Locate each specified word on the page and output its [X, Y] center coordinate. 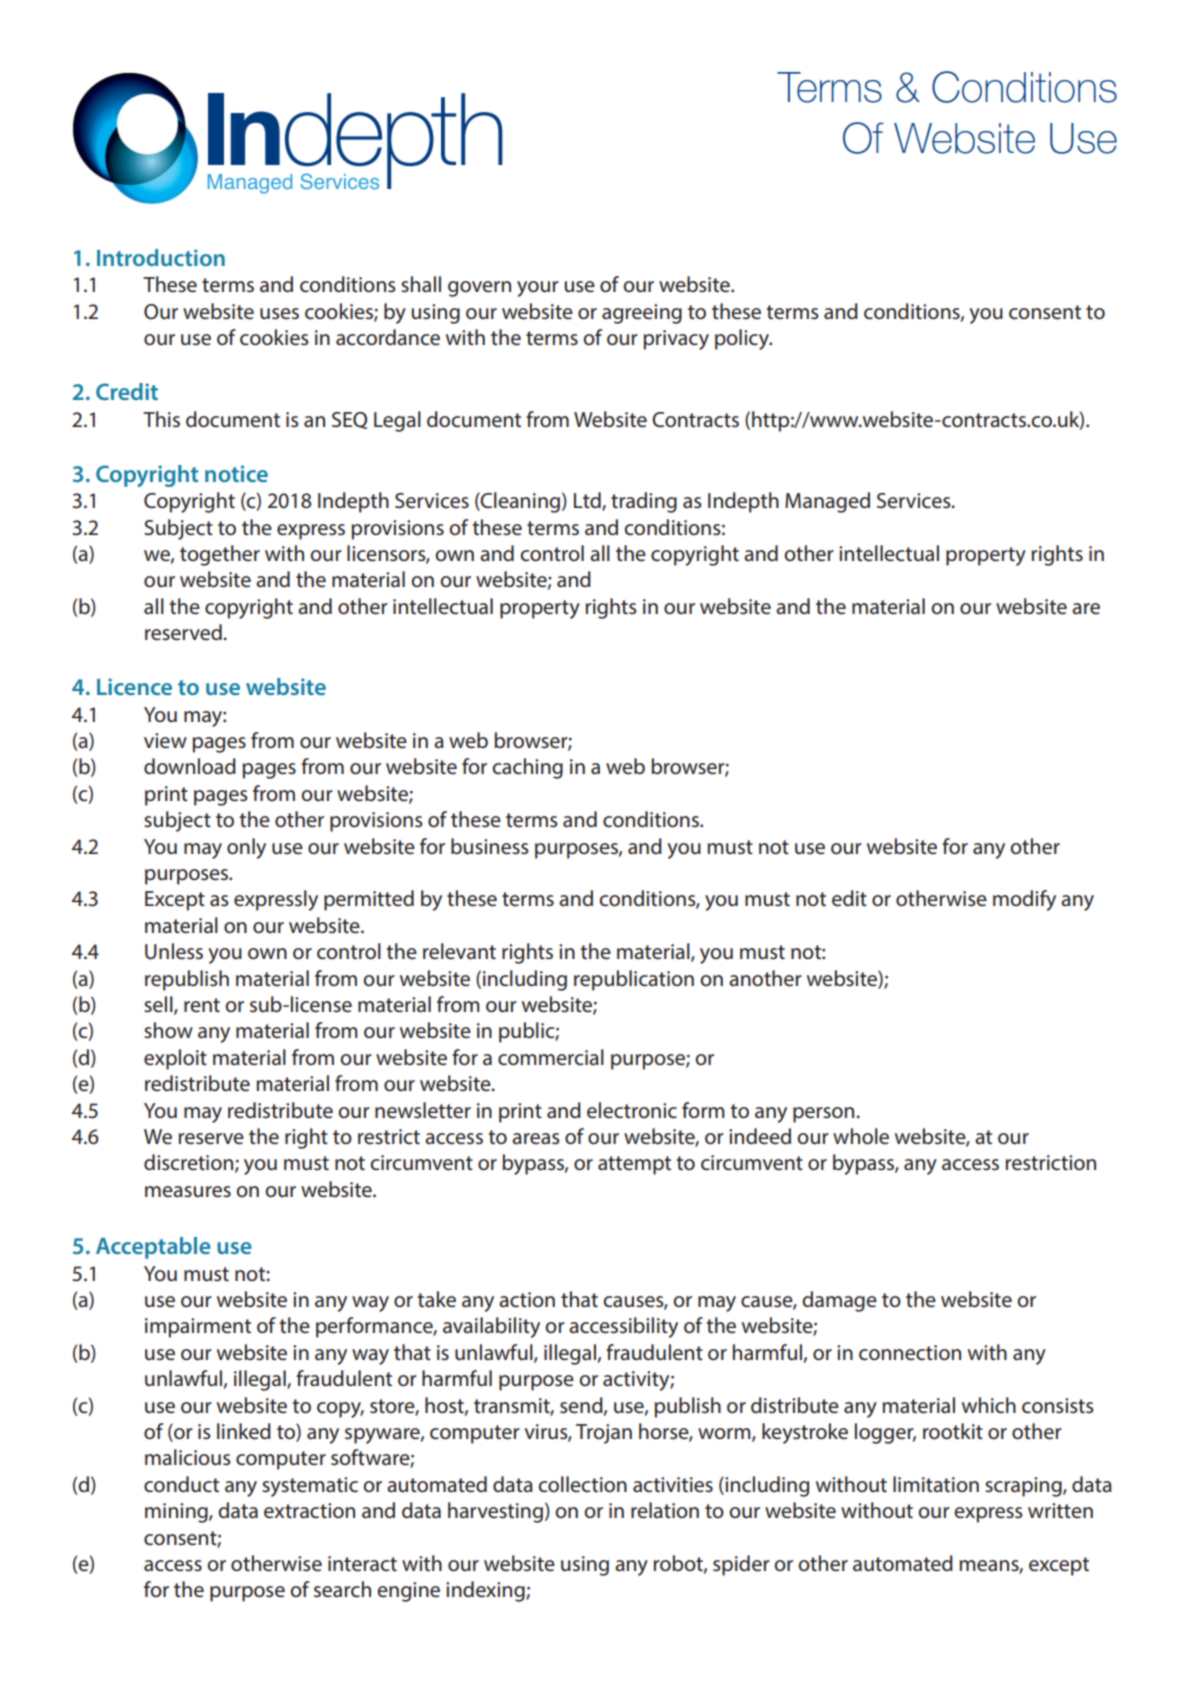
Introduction [161, 257]
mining [177, 1513]
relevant [459, 951]
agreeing [642, 314]
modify [1024, 900]
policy [743, 339]
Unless [174, 951]
